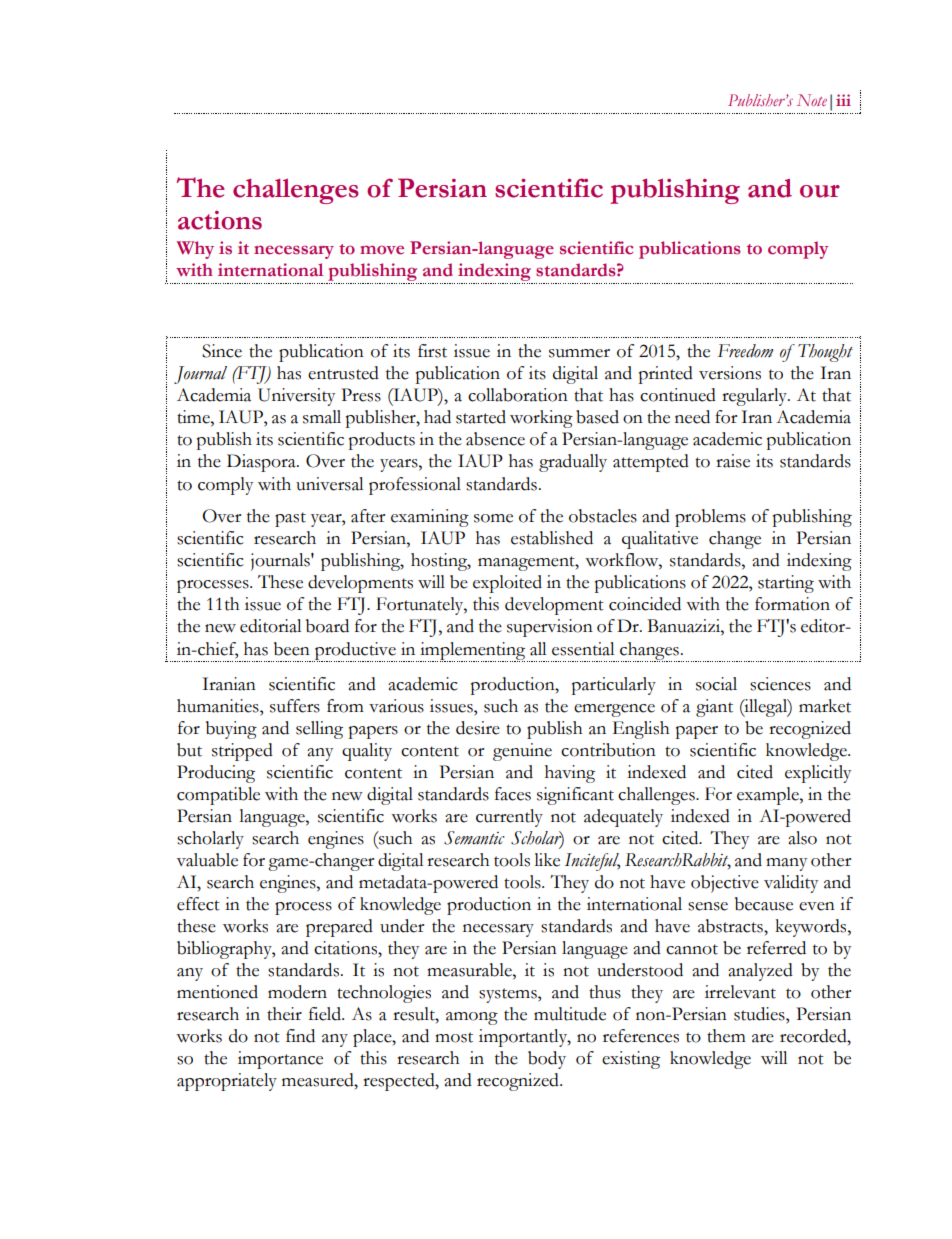  I want to click on past, so click(290, 519).
